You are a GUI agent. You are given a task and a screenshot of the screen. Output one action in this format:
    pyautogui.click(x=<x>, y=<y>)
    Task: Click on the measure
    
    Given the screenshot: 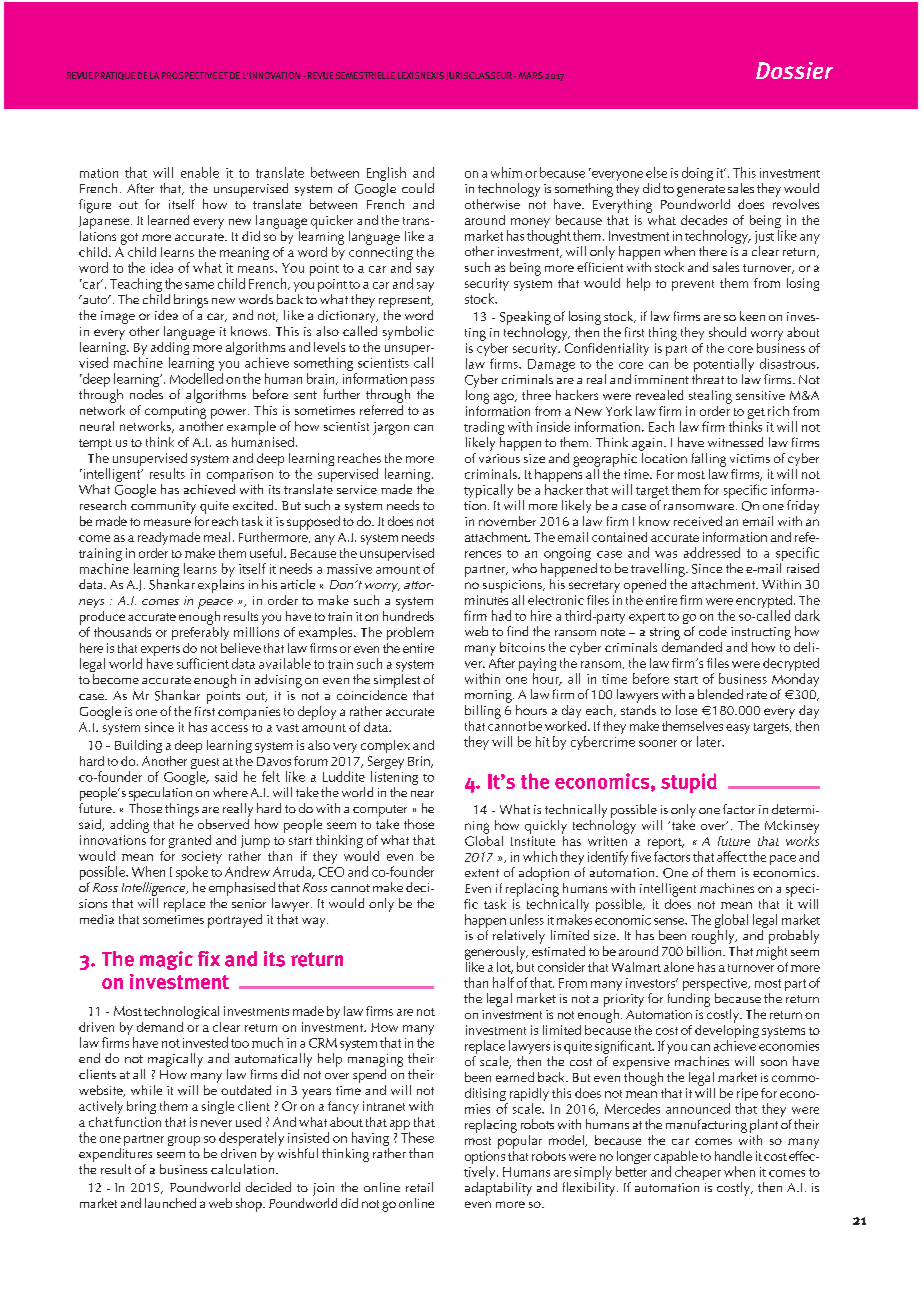 What is the action you would take?
    pyautogui.click(x=167, y=522)
